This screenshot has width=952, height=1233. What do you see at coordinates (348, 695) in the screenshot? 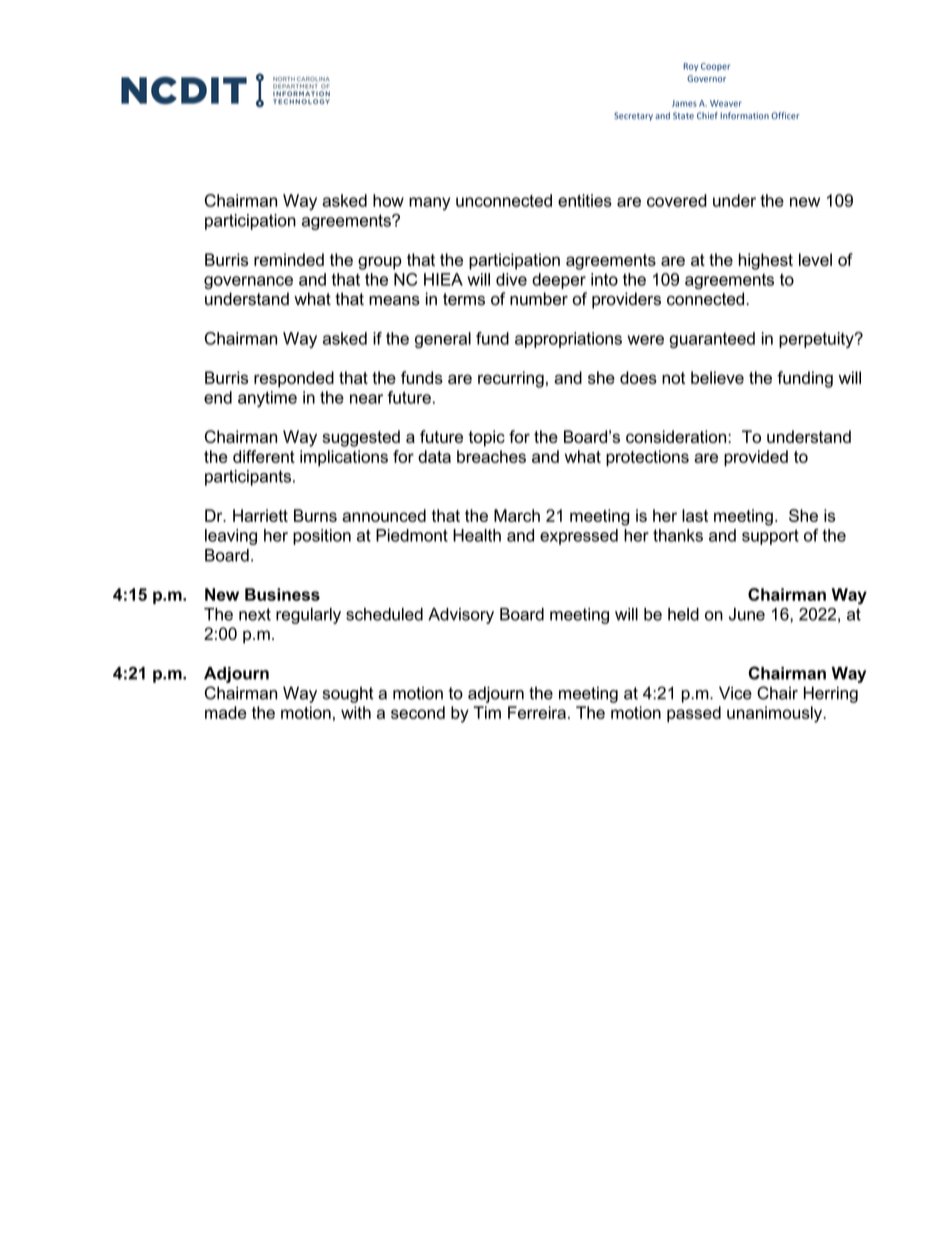
I see `sought` at bounding box center [348, 695].
